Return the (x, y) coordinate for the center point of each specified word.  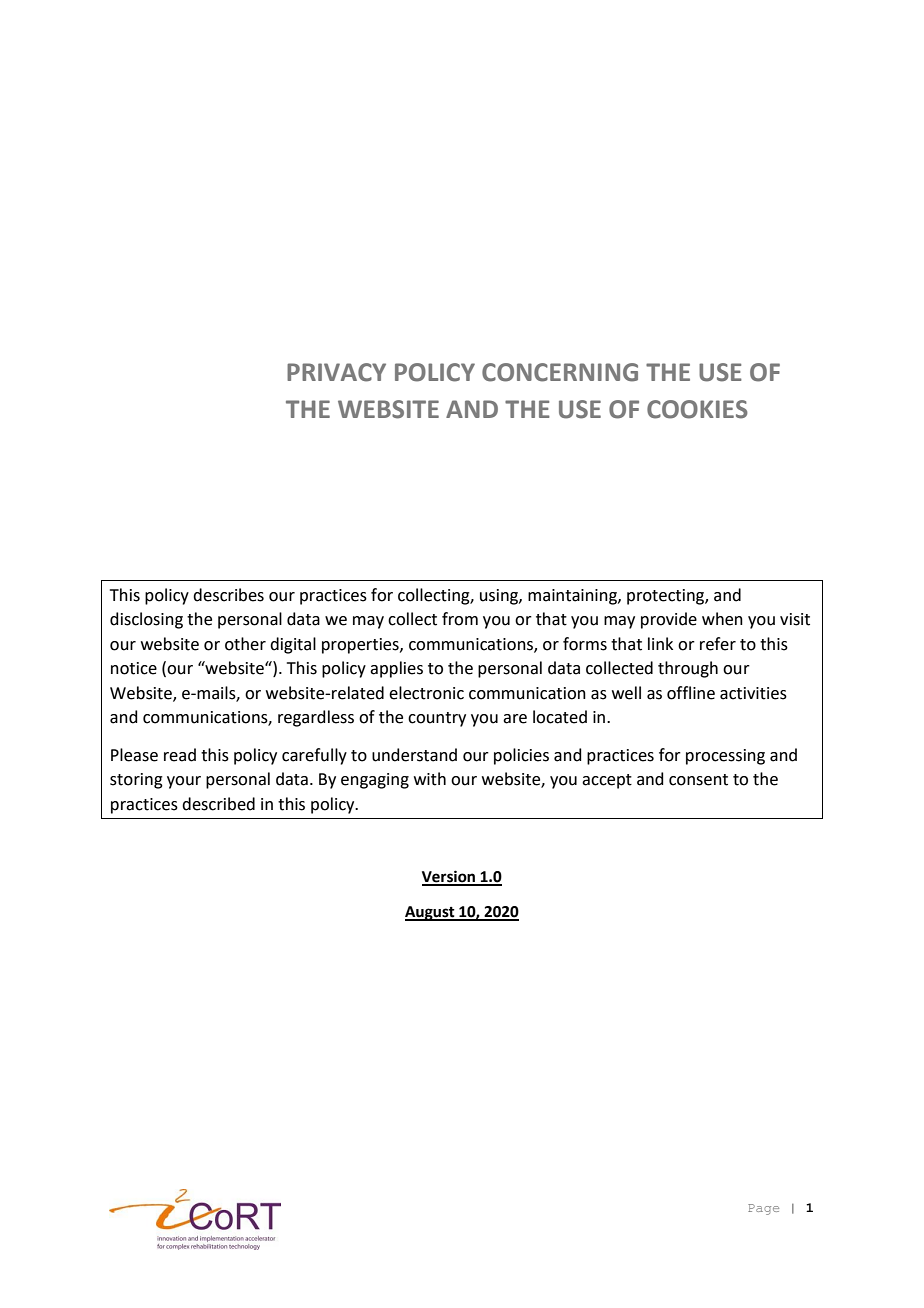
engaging (375, 781)
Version (450, 877)
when (722, 619)
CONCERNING (560, 372)
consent (698, 780)
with (430, 779)
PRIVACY (336, 372)
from (460, 619)
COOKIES (697, 409)
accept (607, 781)
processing (725, 757)
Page (763, 1209)
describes (228, 595)
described (218, 804)
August (431, 913)
